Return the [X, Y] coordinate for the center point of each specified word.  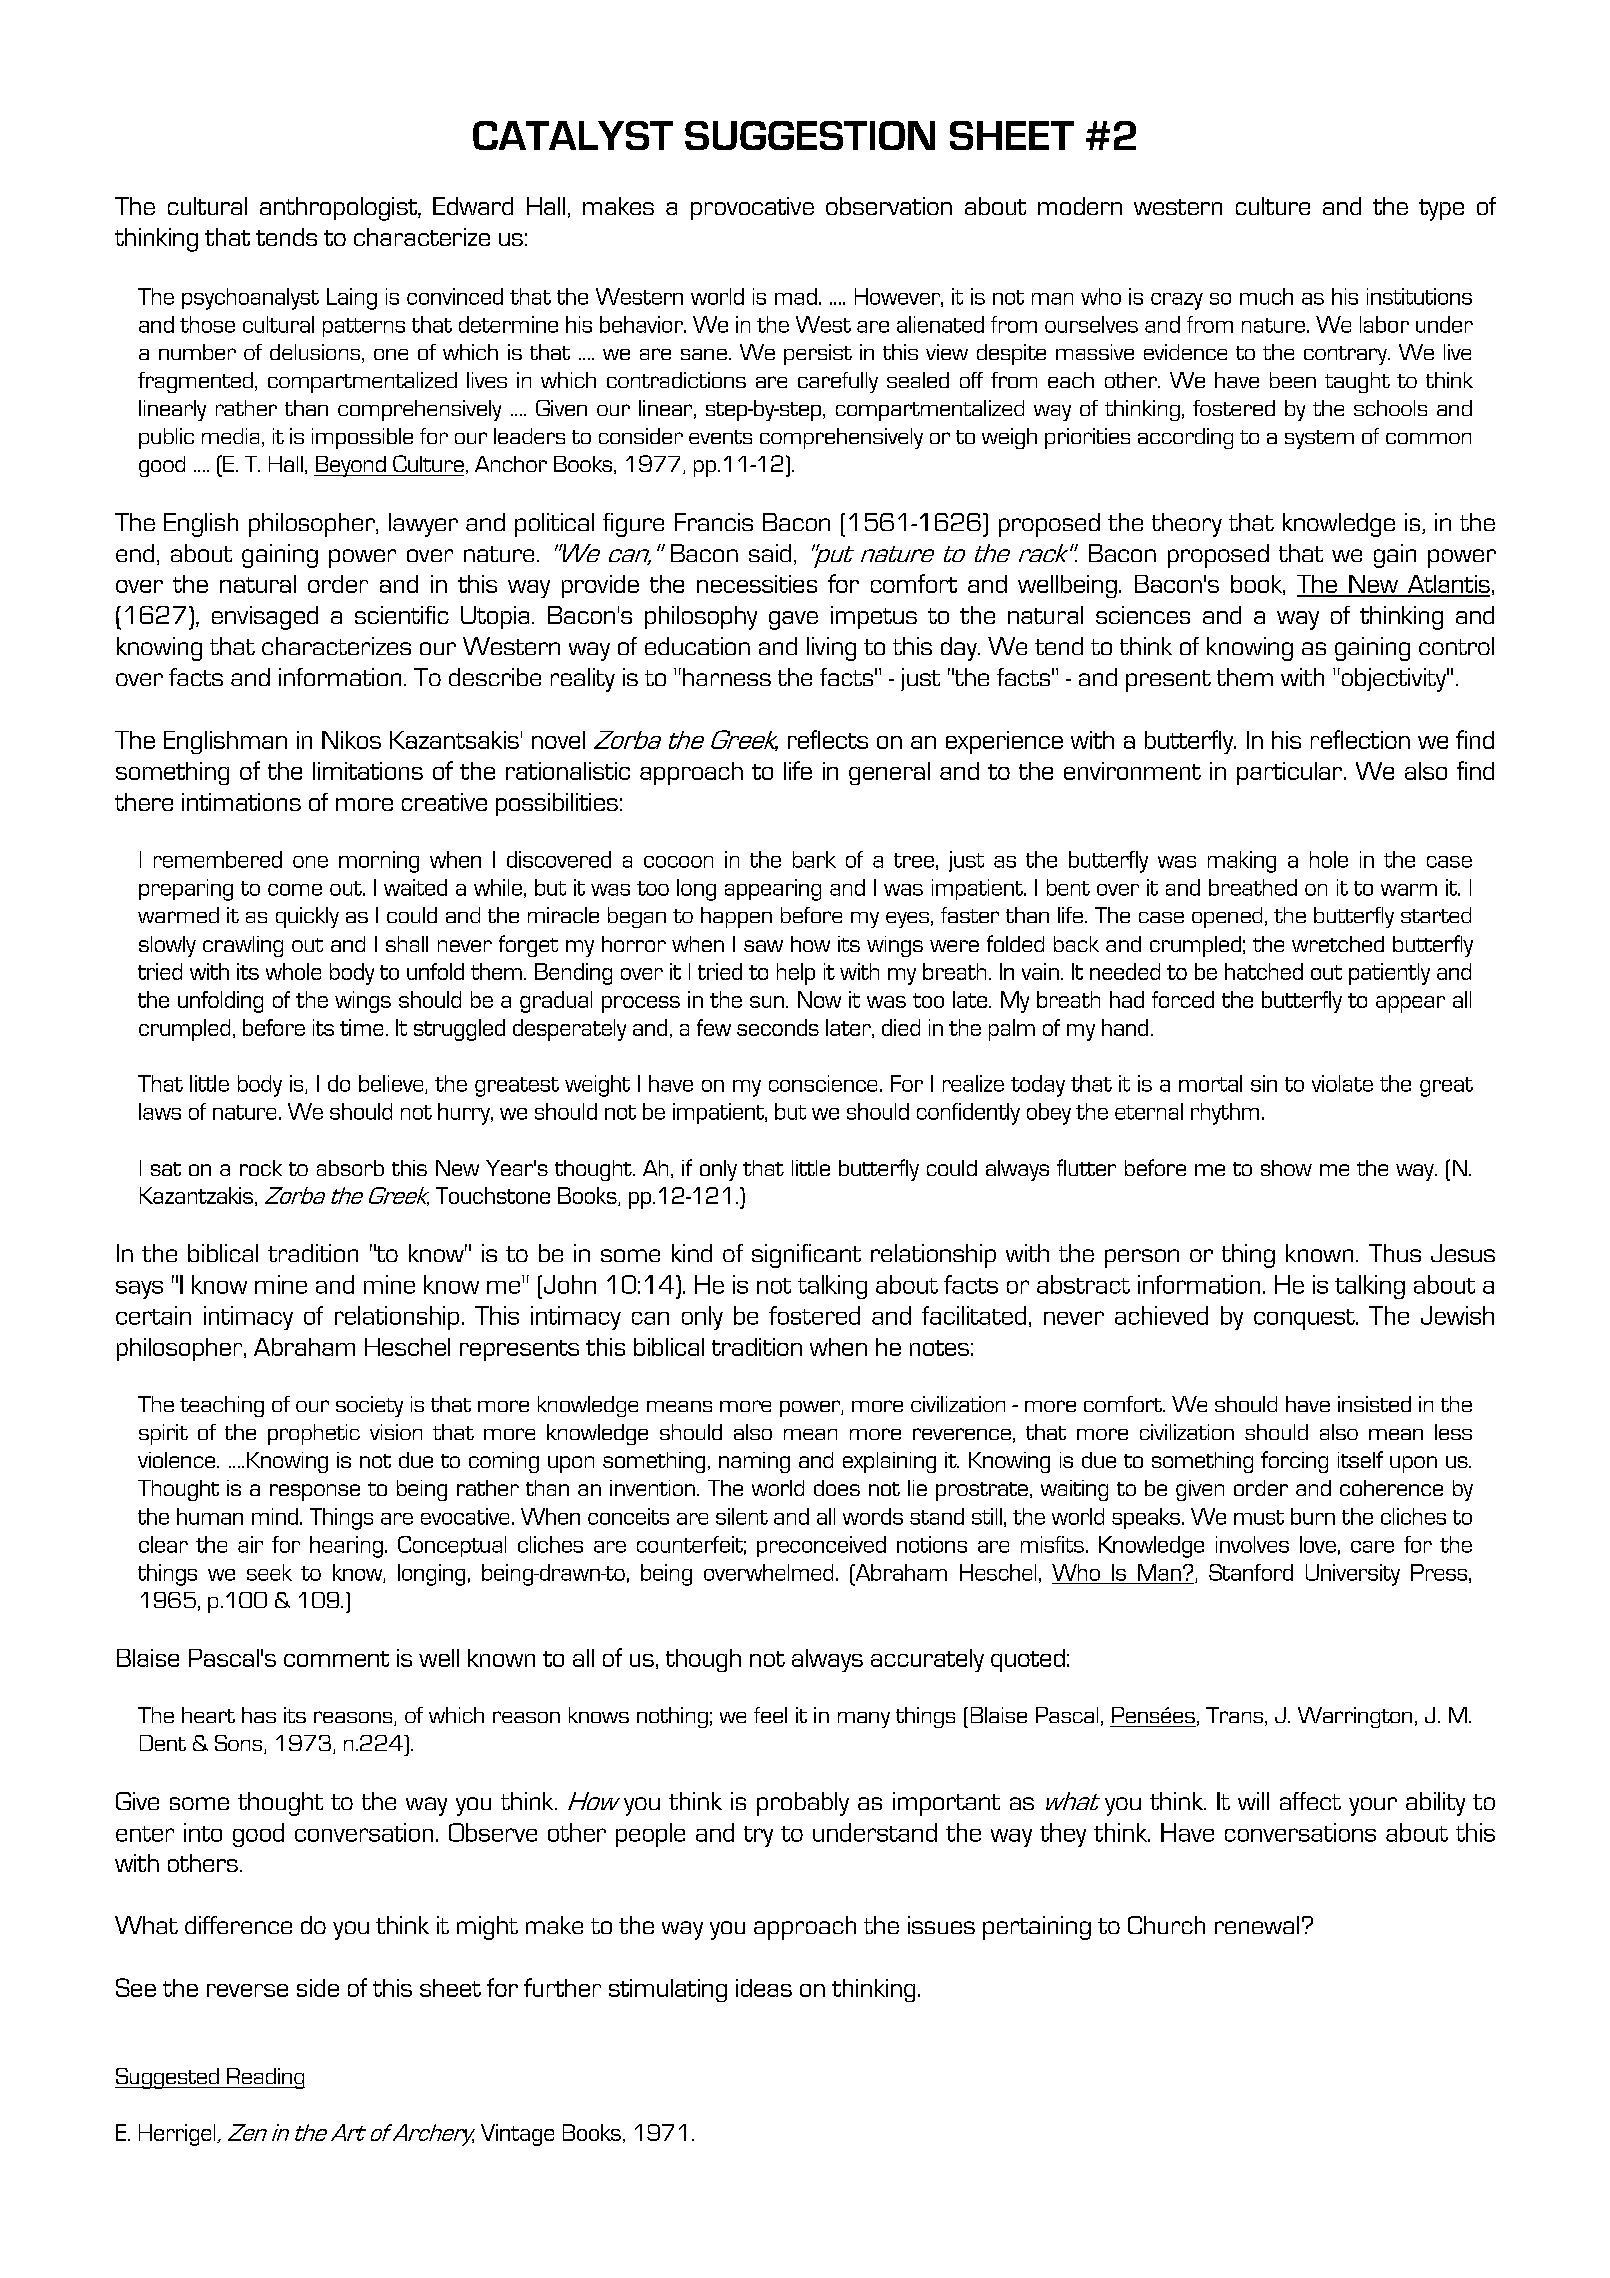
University [1353, 1575]
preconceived [821, 1546]
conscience [823, 1083]
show [1286, 1168]
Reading [265, 2078]
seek [269, 1572]
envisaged [265, 618]
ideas [764, 1988]
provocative [752, 208]
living [831, 649]
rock [261, 1168]
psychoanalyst [250, 299]
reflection [1360, 739]
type [1441, 210]
